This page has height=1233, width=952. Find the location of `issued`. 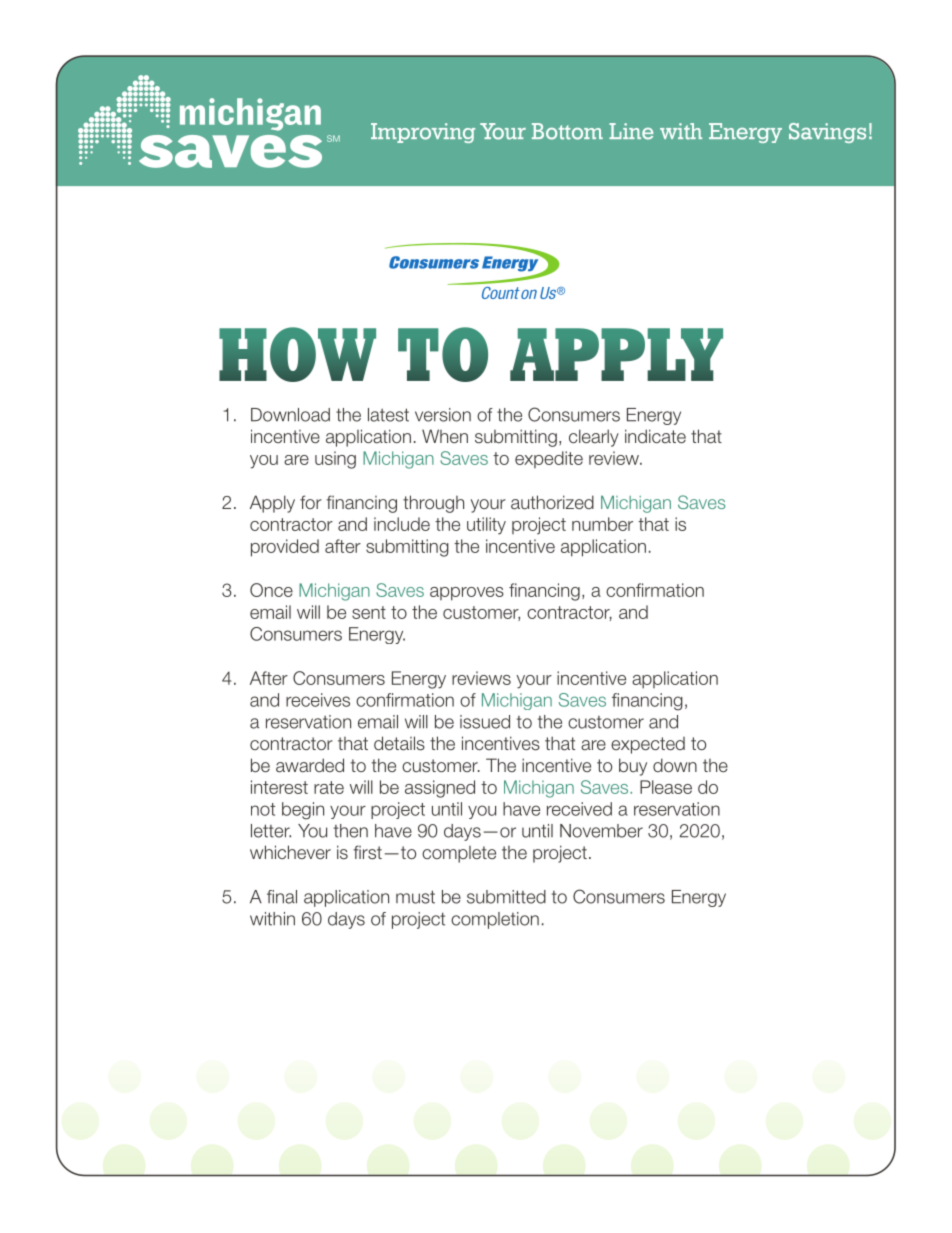

issued is located at coordinates (485, 722).
